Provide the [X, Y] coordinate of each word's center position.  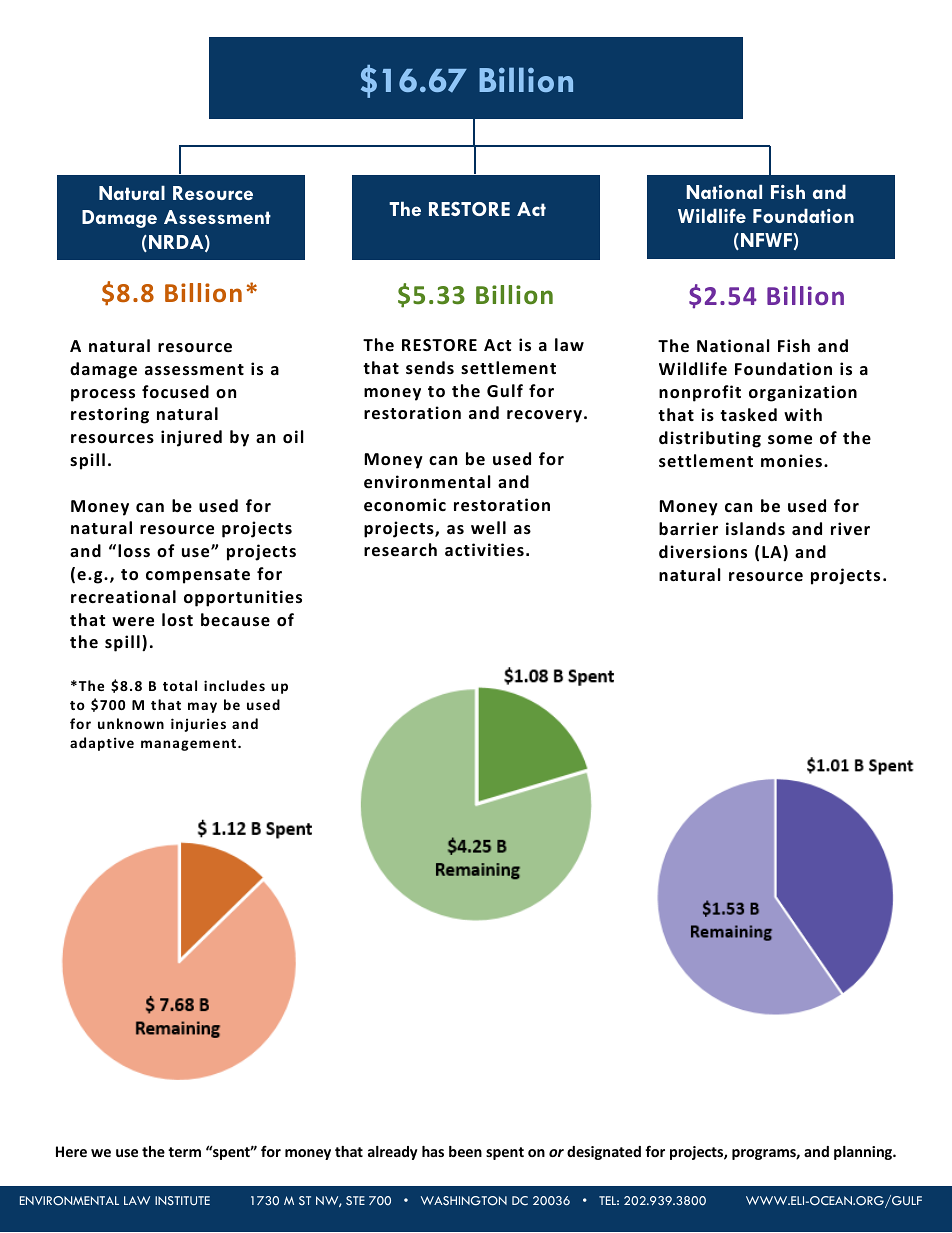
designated [604, 1153]
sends [430, 368]
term [184, 1152]
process [103, 395]
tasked [748, 415]
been [465, 1151]
